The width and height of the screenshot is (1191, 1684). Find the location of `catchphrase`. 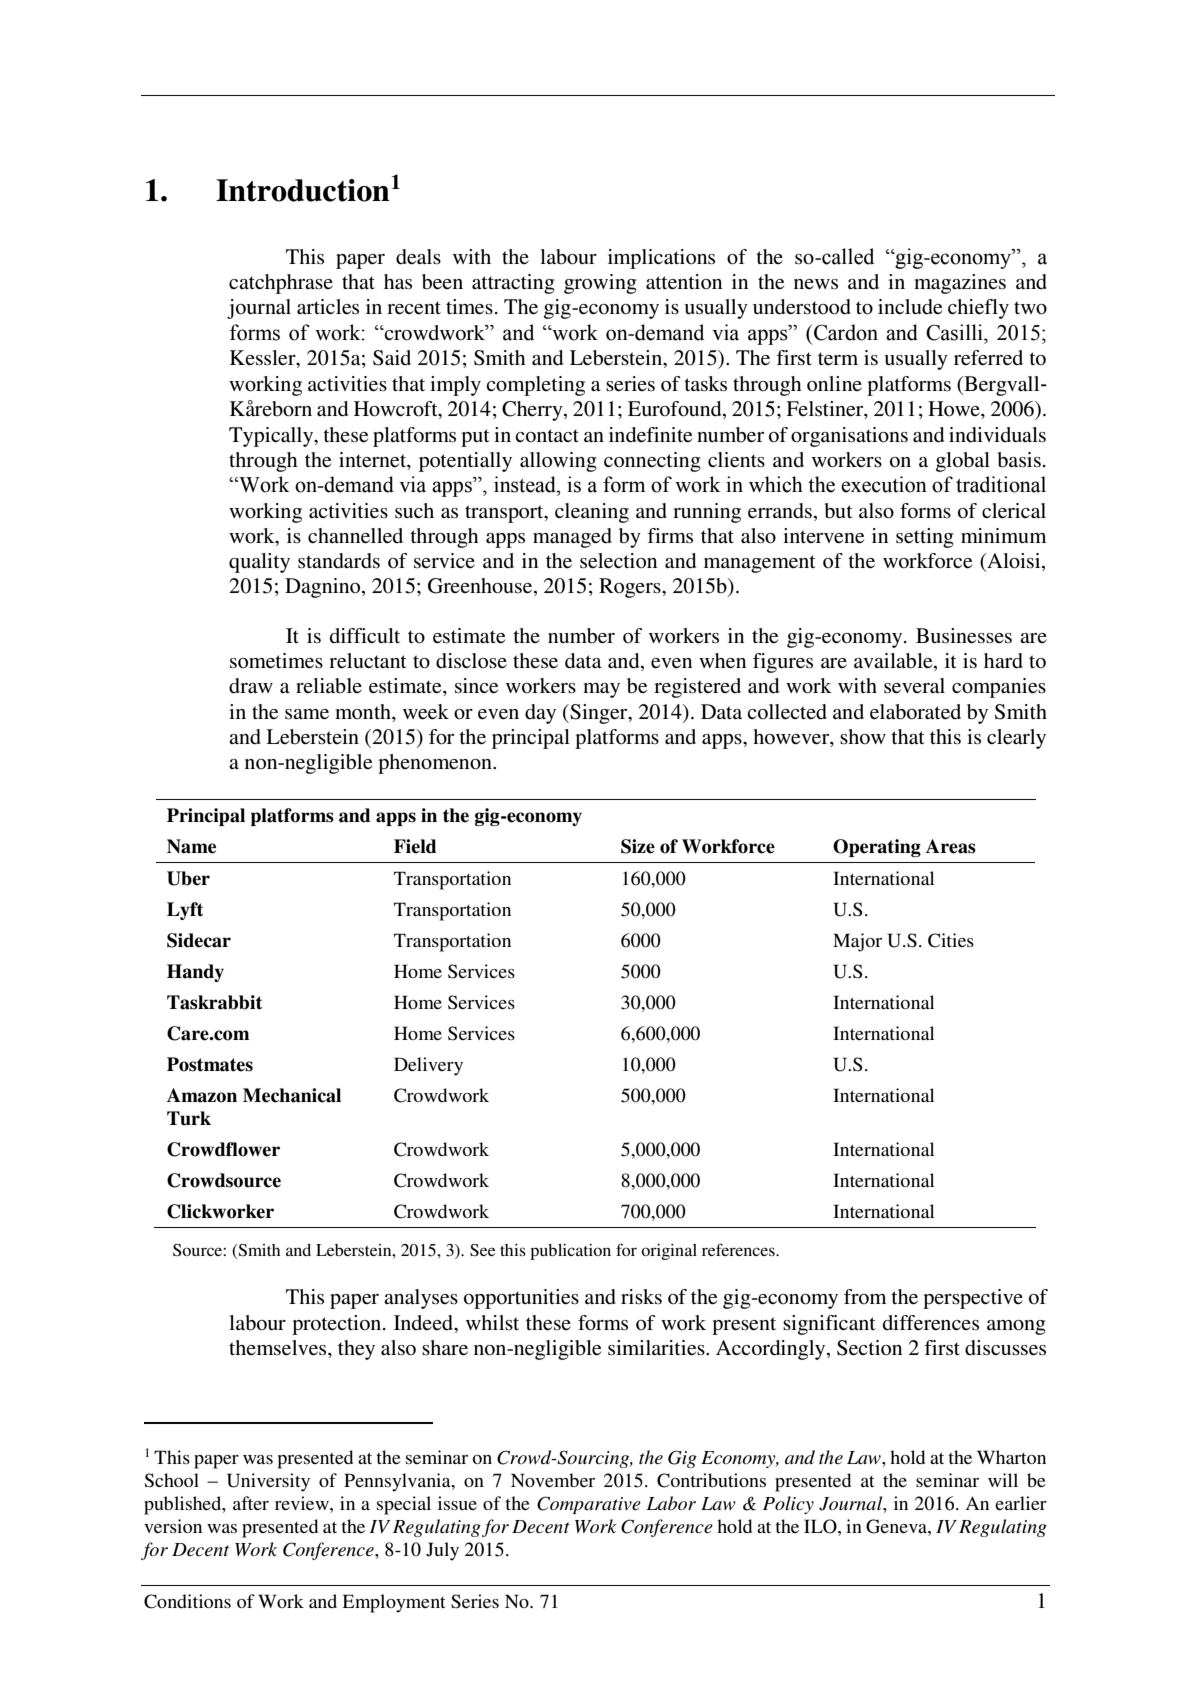

catchphrase is located at coordinates (281, 284).
